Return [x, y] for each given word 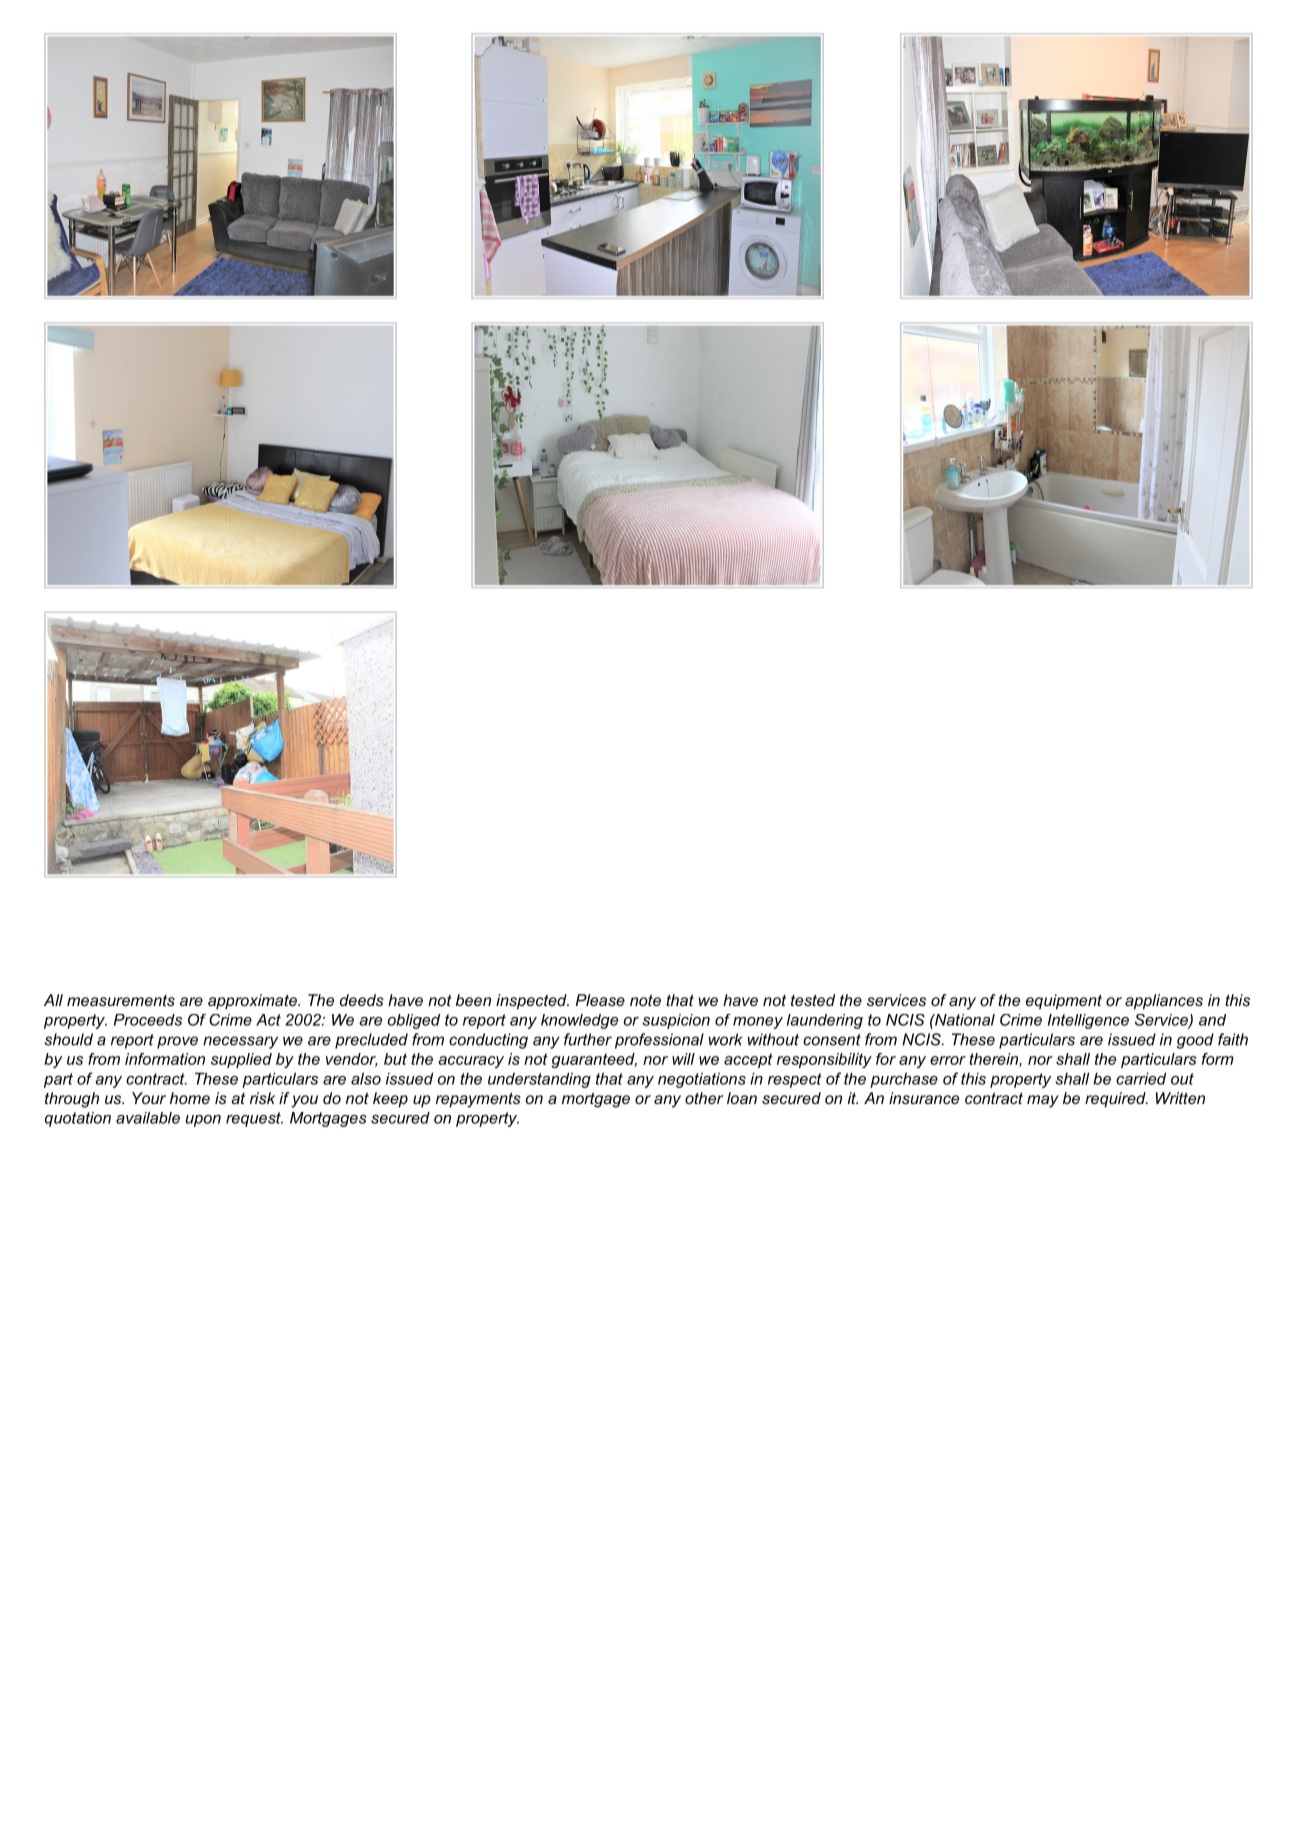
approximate [253, 1002]
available [148, 1118]
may [1043, 1101]
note [645, 1000]
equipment [1064, 1002]
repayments [478, 1100]
